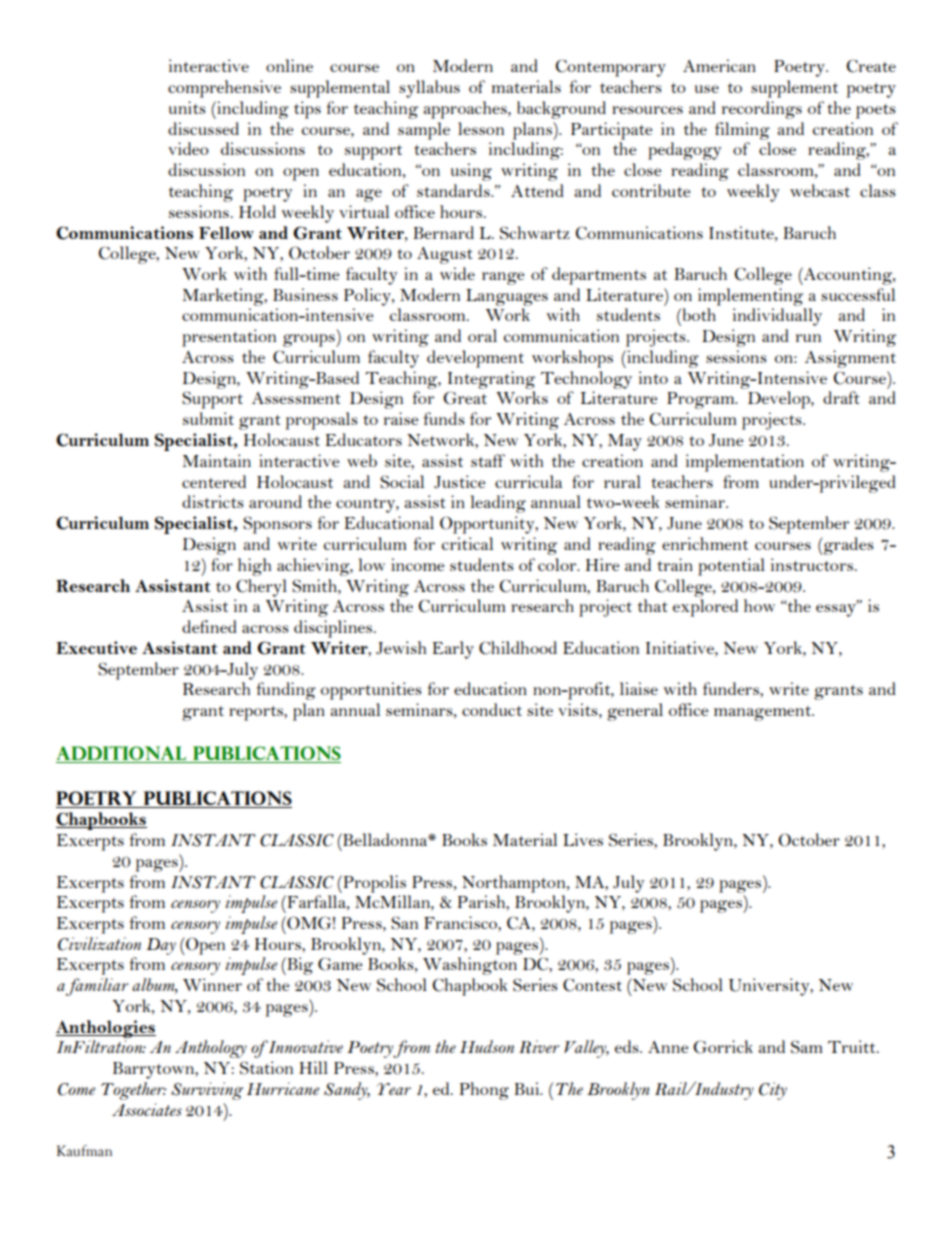  What do you see at coordinates (453, 650) in the image?
I see `Early` at bounding box center [453, 650].
